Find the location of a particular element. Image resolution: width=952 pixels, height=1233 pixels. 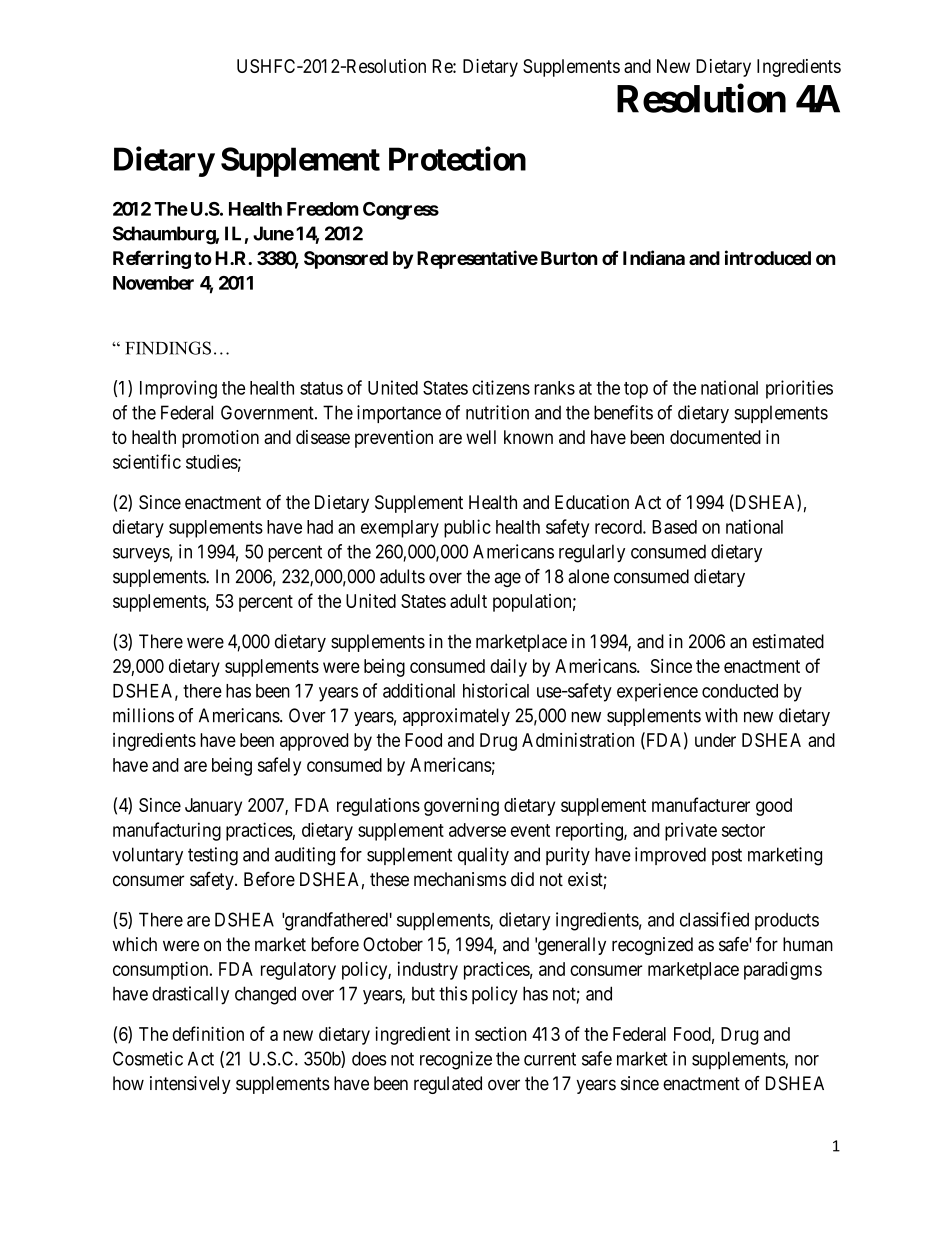

Protection is located at coordinates (457, 158).
